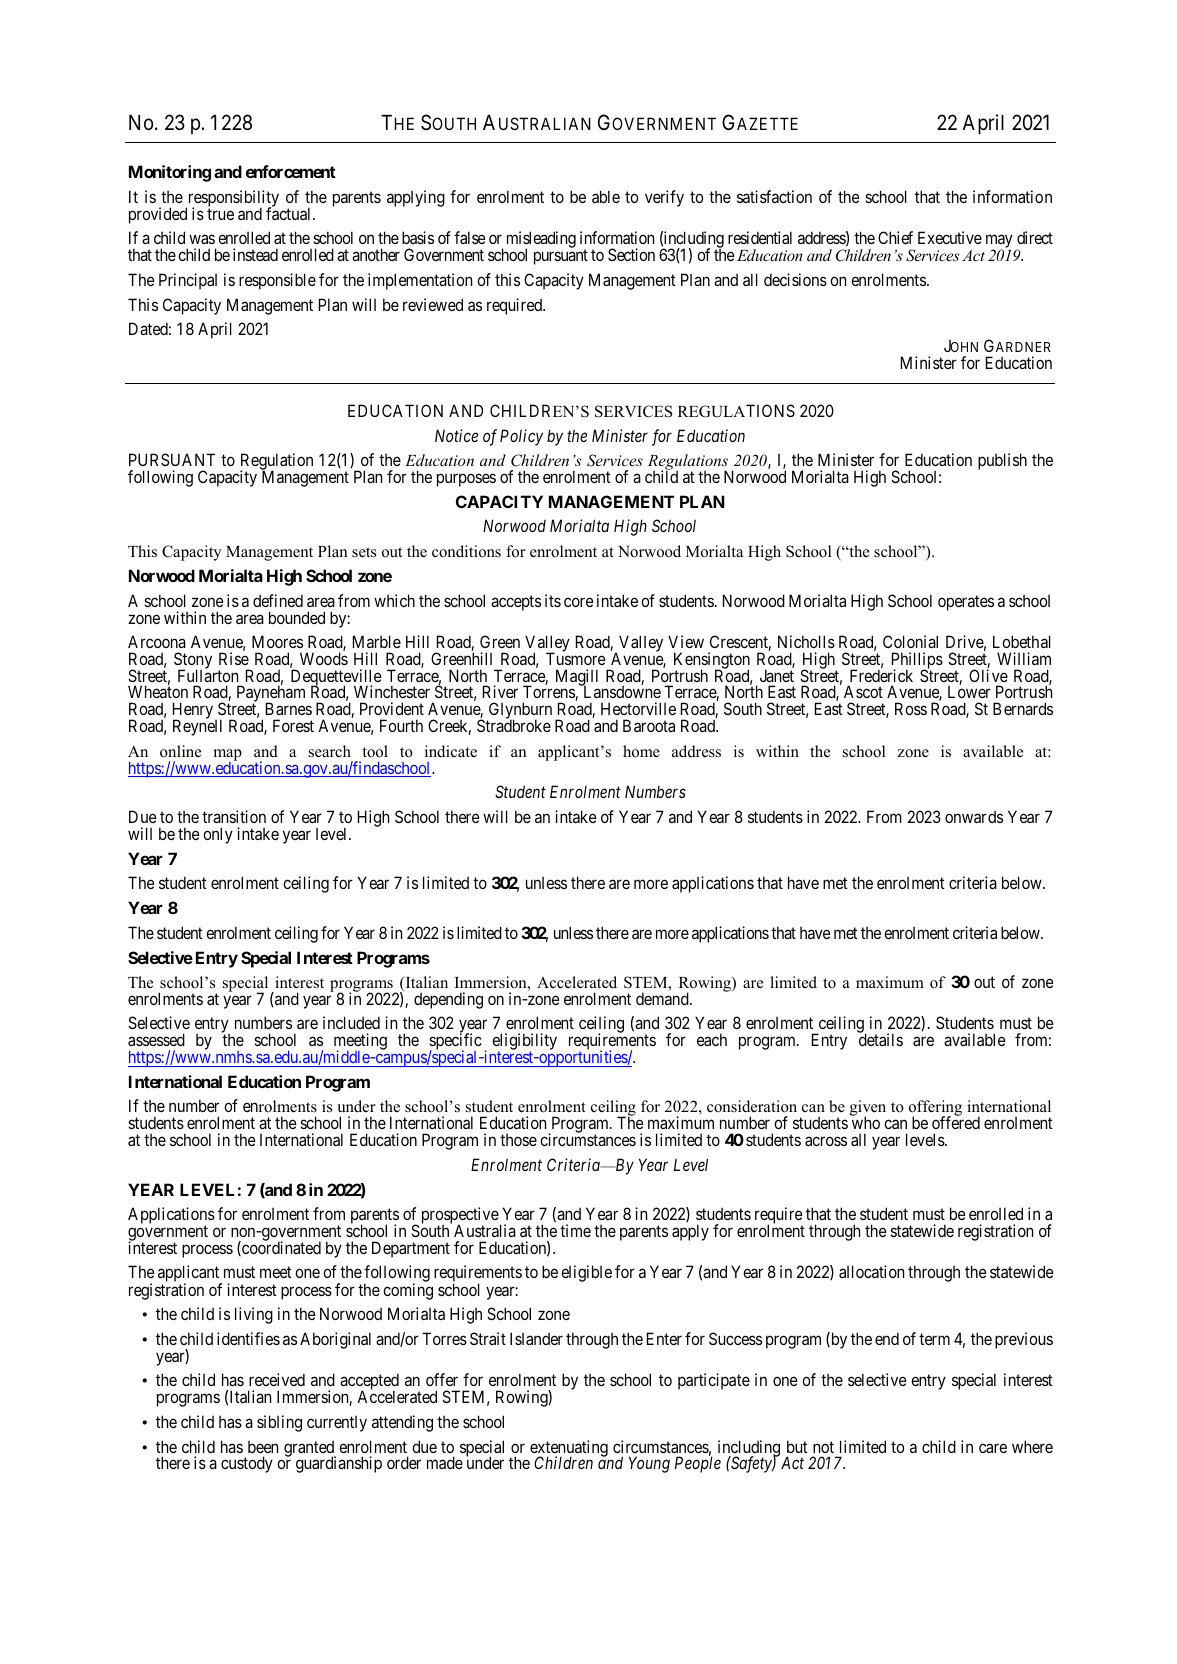 Image resolution: width=1177 pixels, height=1664 pixels. Describe the element at coordinates (156, 1039) in the screenshot. I see `assessed` at that location.
